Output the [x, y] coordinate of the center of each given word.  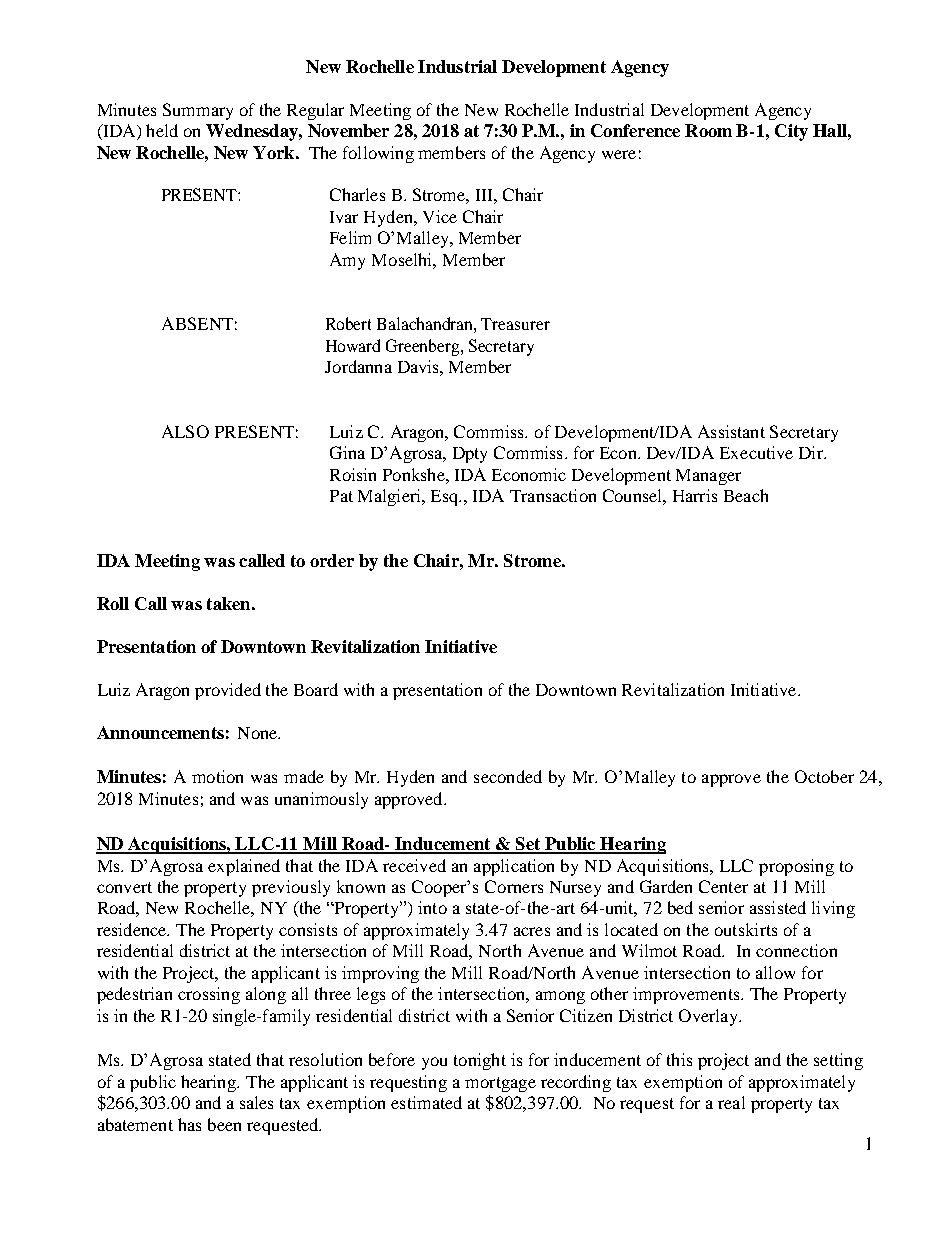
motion [217, 776]
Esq [446, 498]
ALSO [185, 431]
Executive [756, 452]
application [514, 867]
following [378, 154]
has [189, 1124]
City [791, 132]
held [162, 130]
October [824, 776]
